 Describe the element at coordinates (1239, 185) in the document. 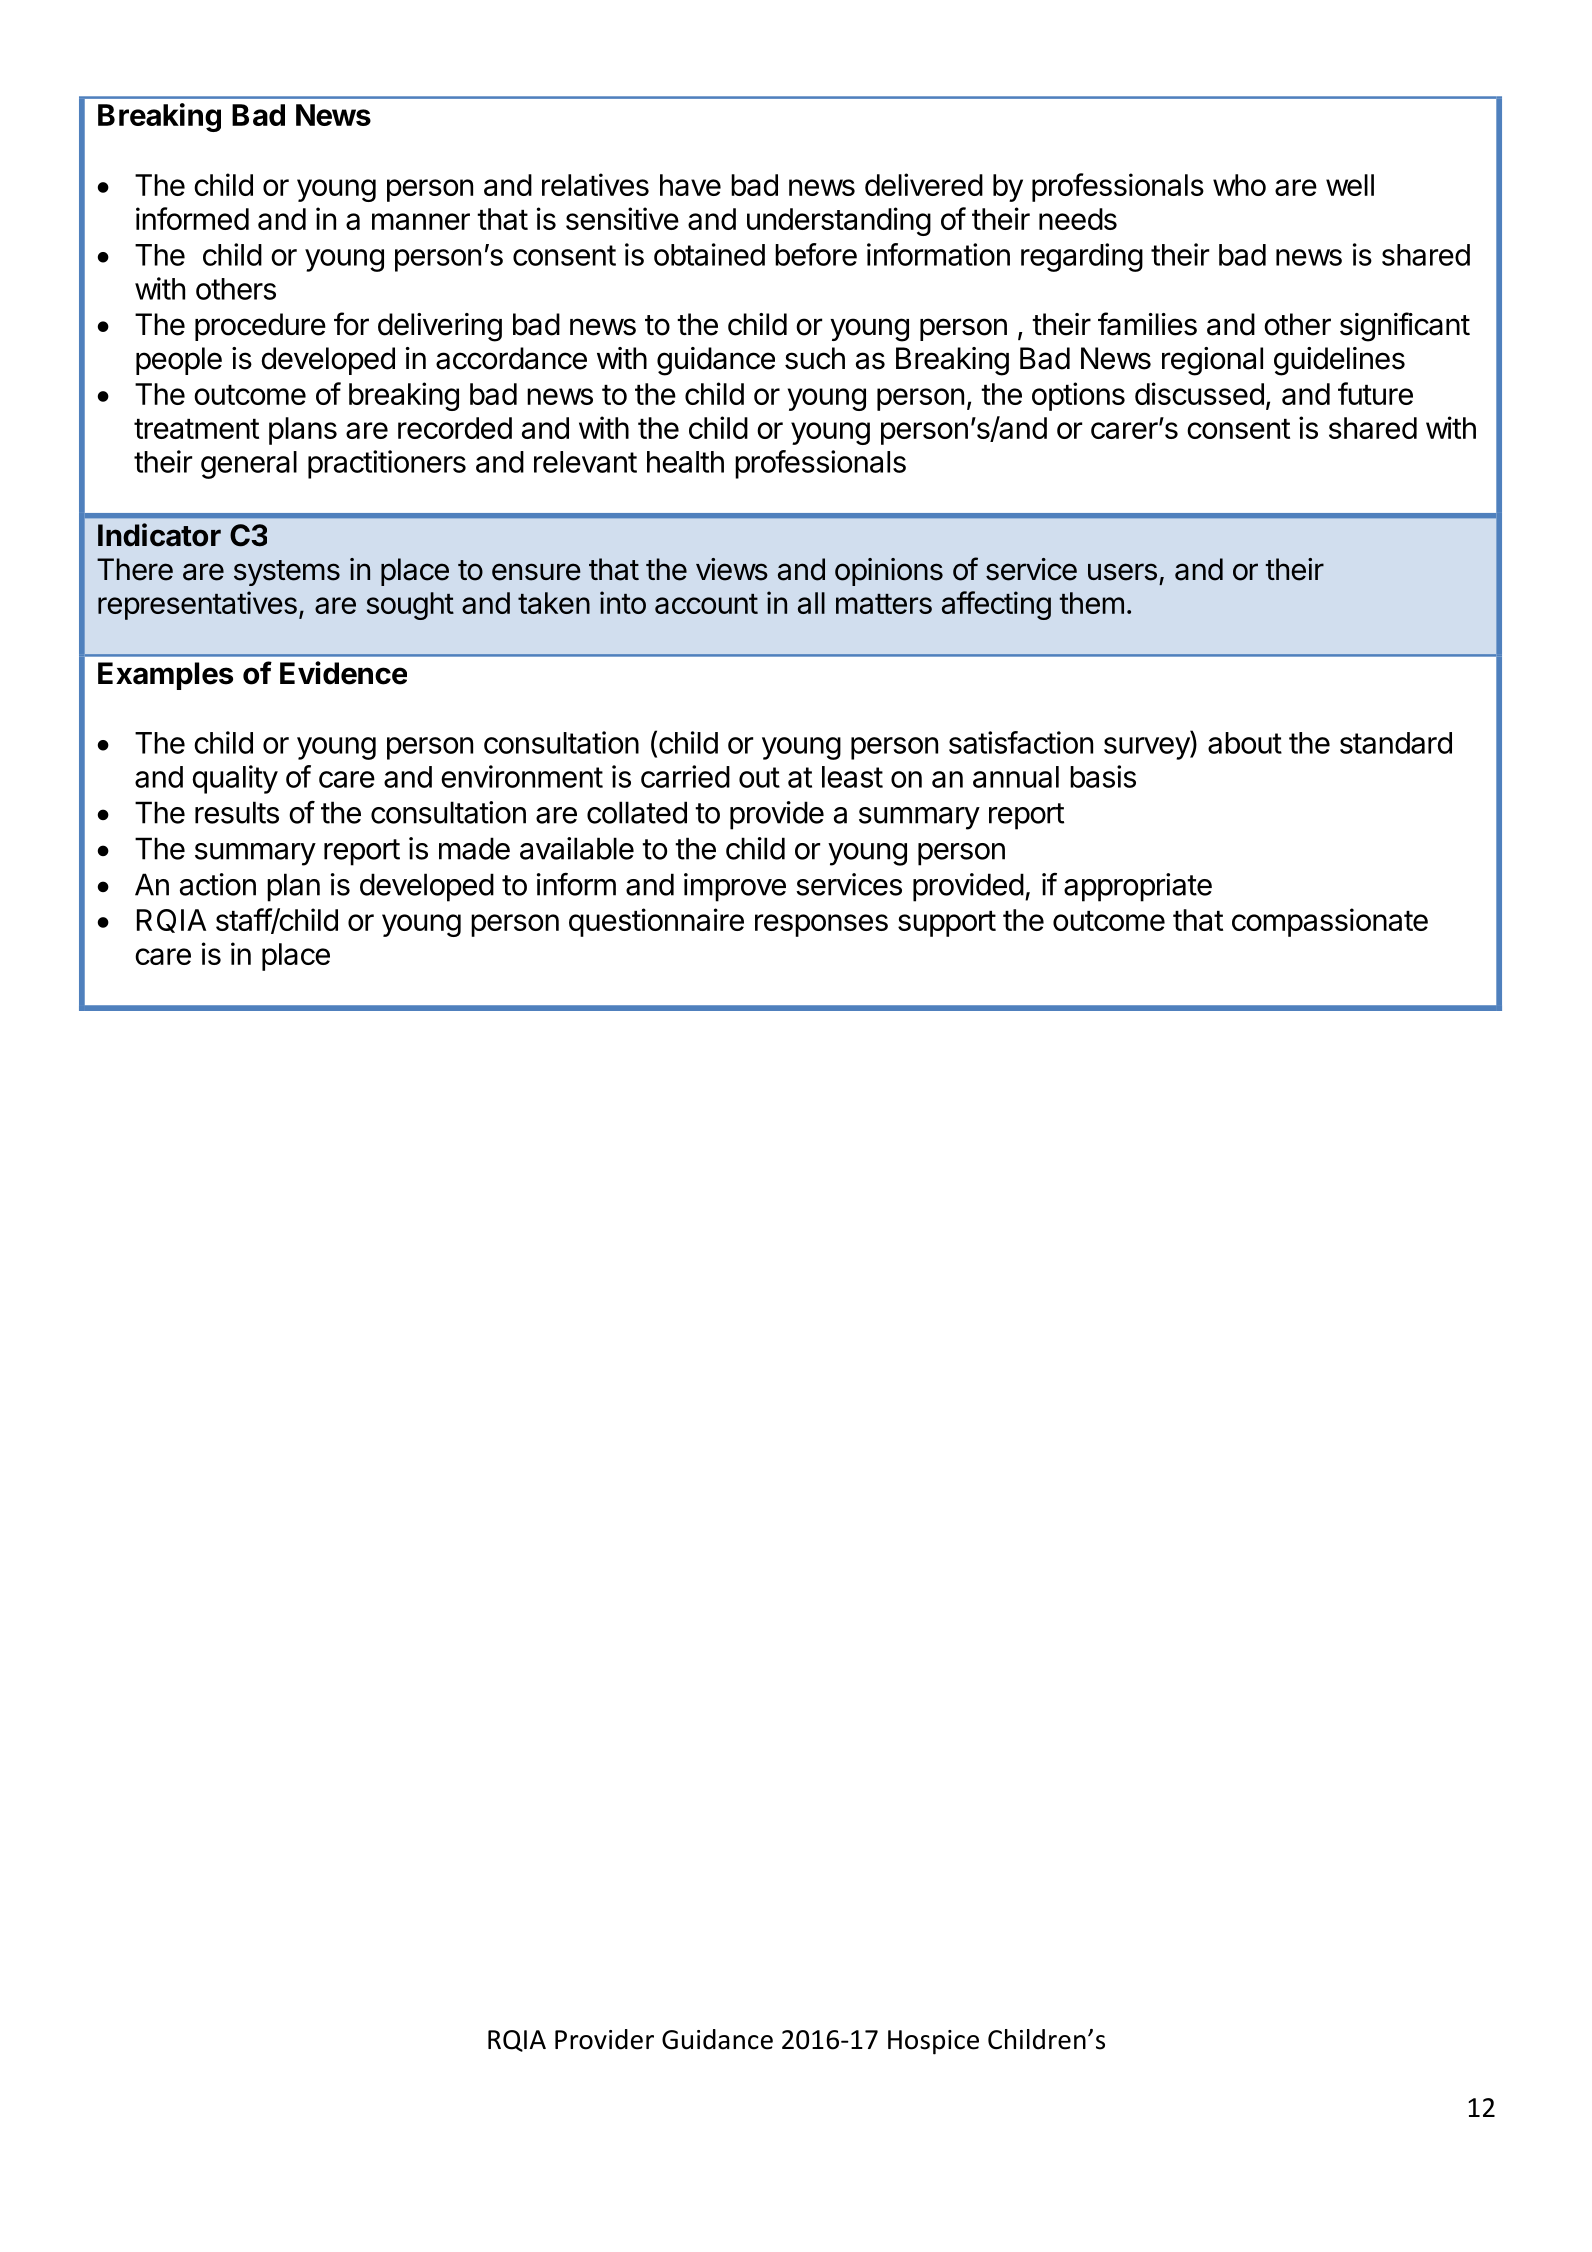

I see `who` at that location.
